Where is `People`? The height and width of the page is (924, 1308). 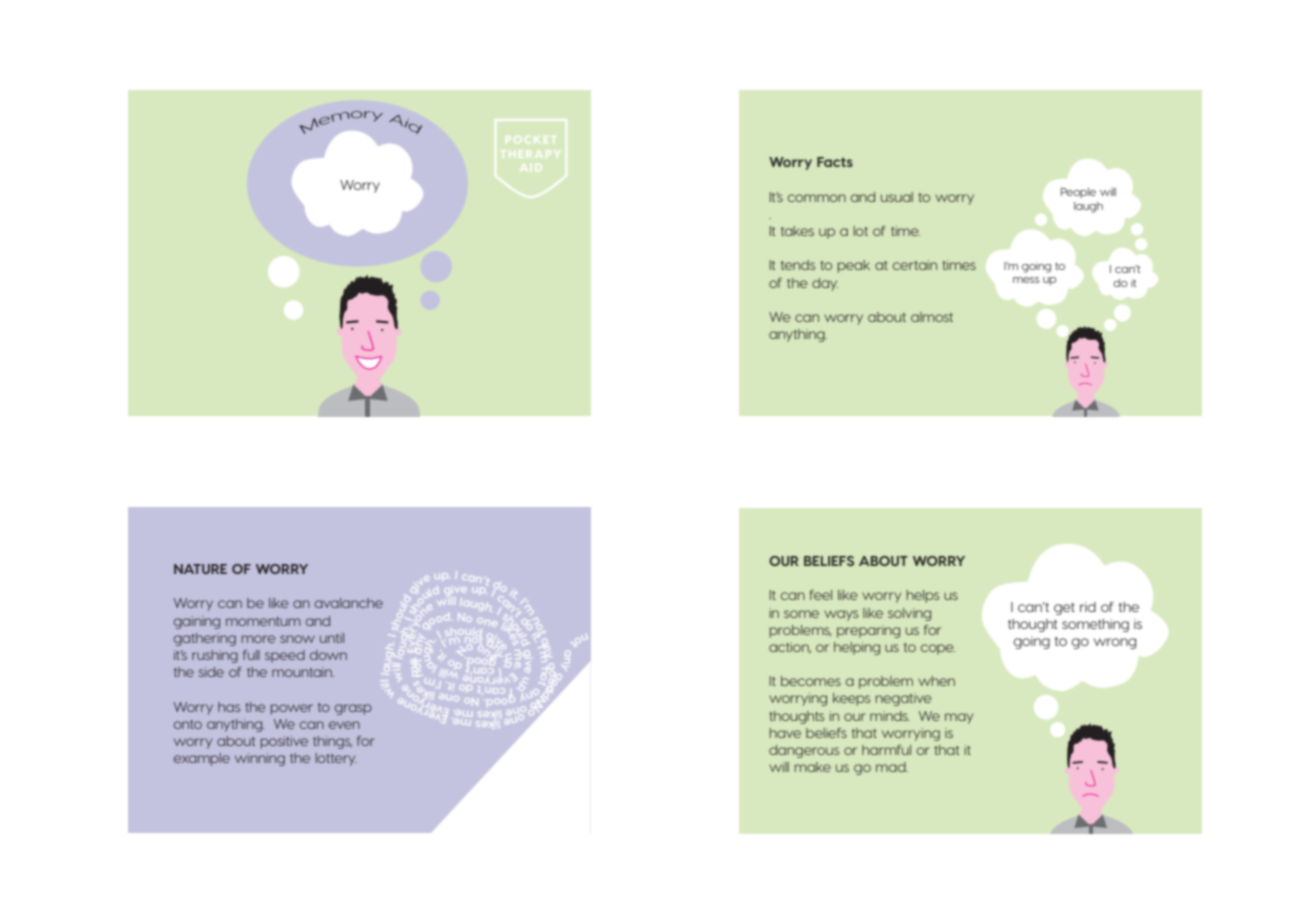 People is located at coordinates (1078, 193).
